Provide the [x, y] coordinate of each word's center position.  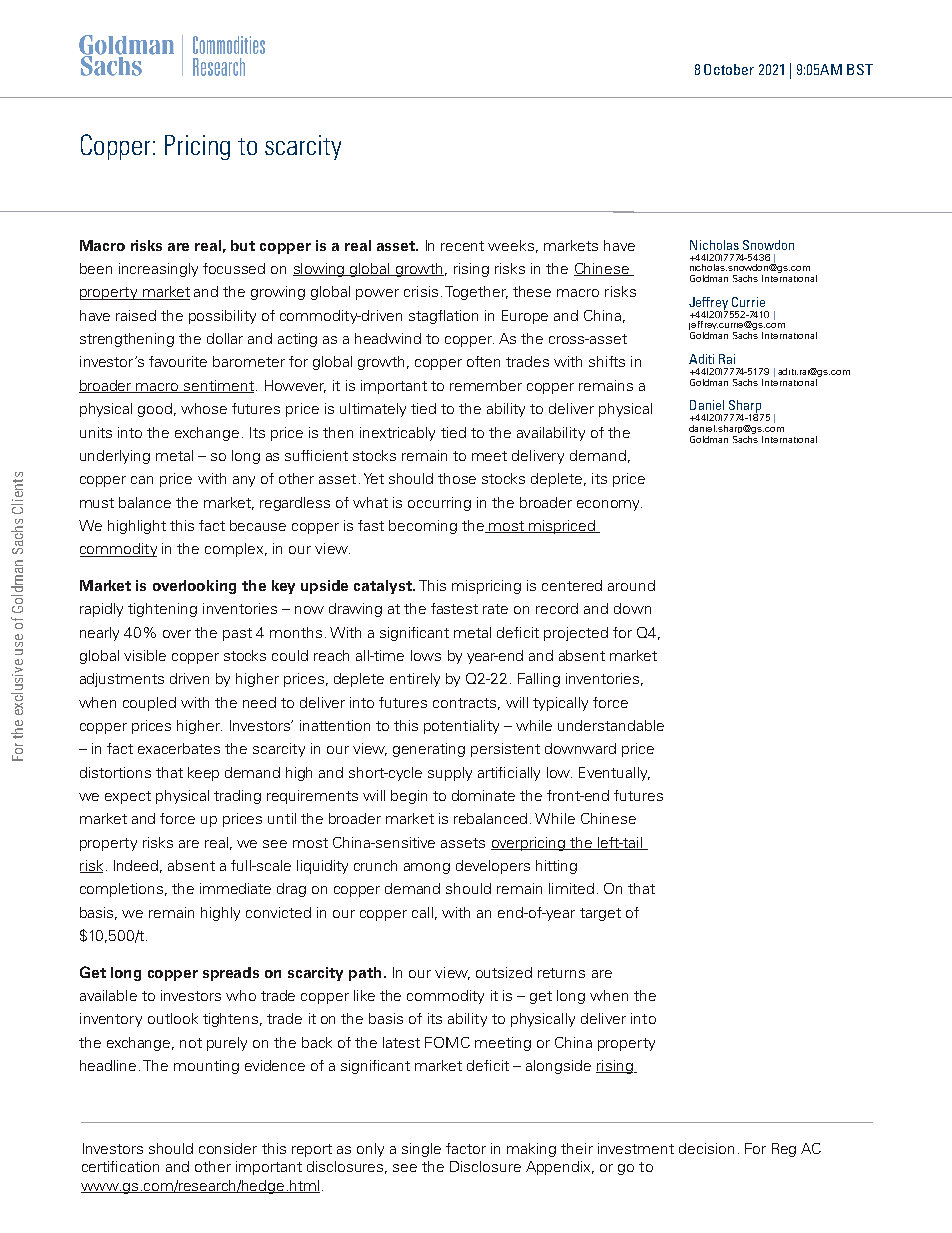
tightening [162, 610]
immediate [235, 888]
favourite [178, 361]
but [243, 245]
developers [493, 867]
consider [228, 1148]
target [600, 914]
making [531, 1150]
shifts [607, 361]
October [729, 69]
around [631, 585]
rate [495, 609]
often [483, 361]
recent [462, 246]
